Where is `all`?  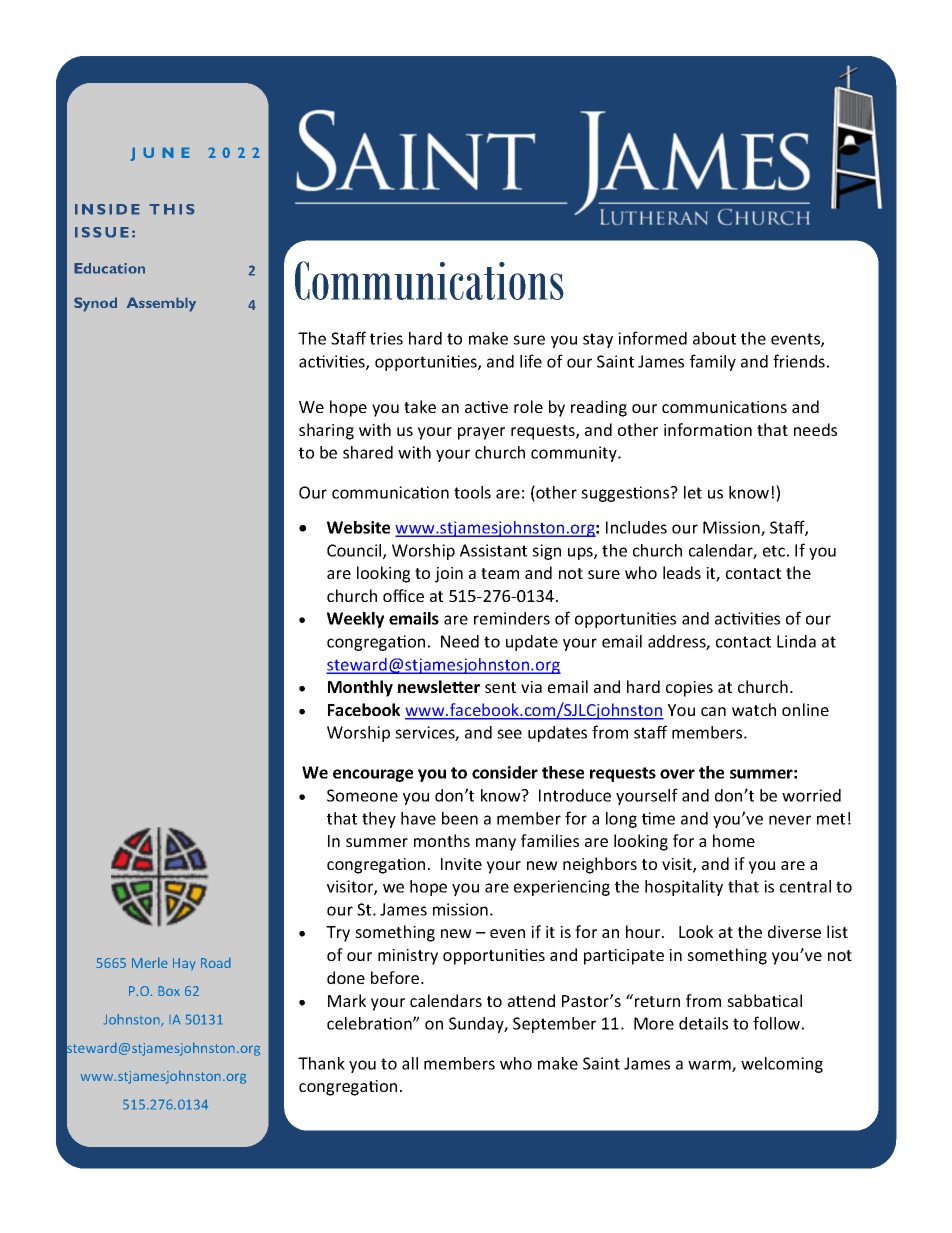
all is located at coordinates (410, 1063).
